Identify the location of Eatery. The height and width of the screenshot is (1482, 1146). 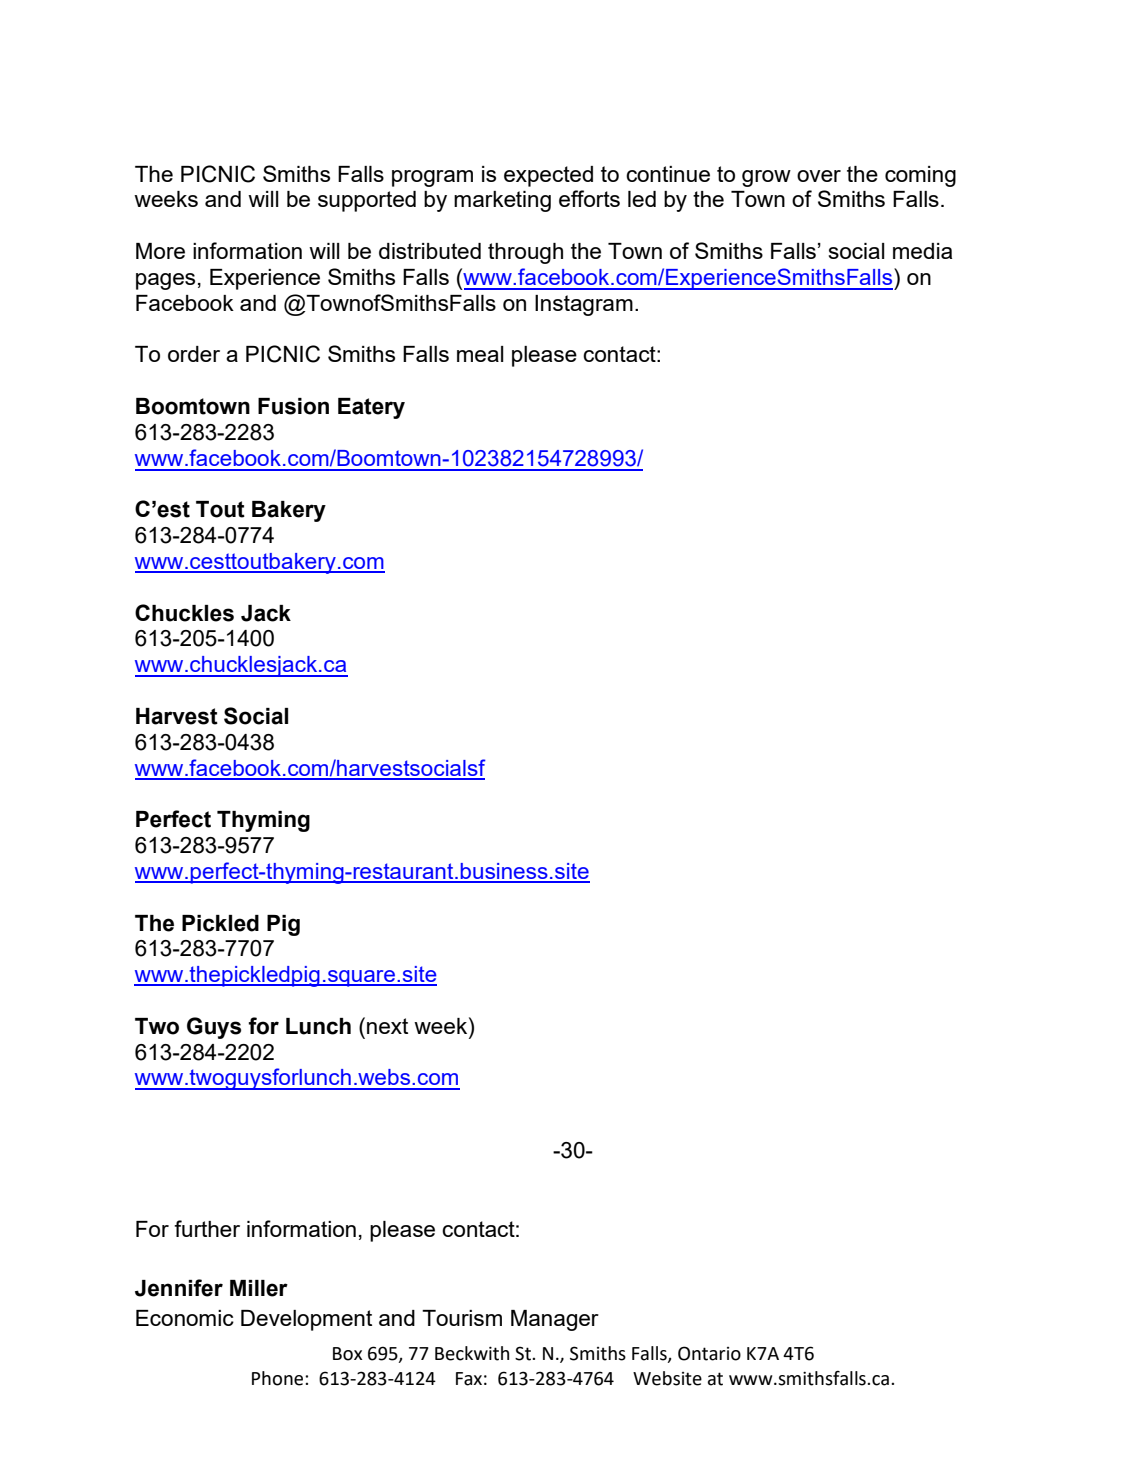
(371, 408).
